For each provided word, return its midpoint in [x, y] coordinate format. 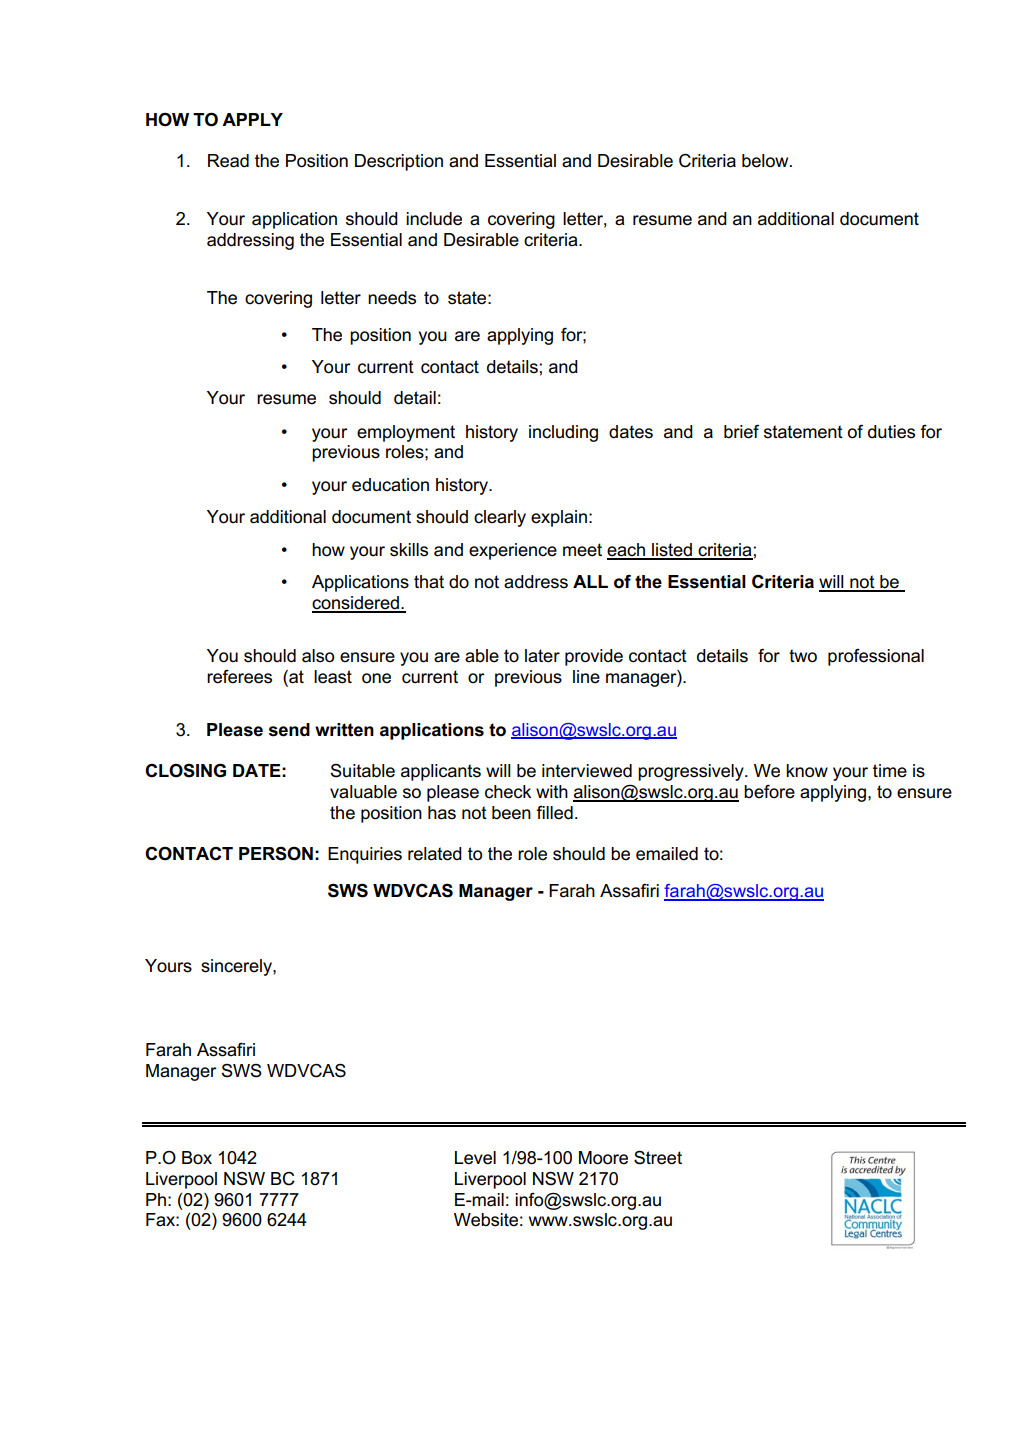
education [390, 485]
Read [228, 161]
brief [741, 431]
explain [559, 518]
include [434, 219]
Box [197, 1158]
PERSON [276, 854]
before [769, 792]
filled [554, 813]
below [766, 161]
